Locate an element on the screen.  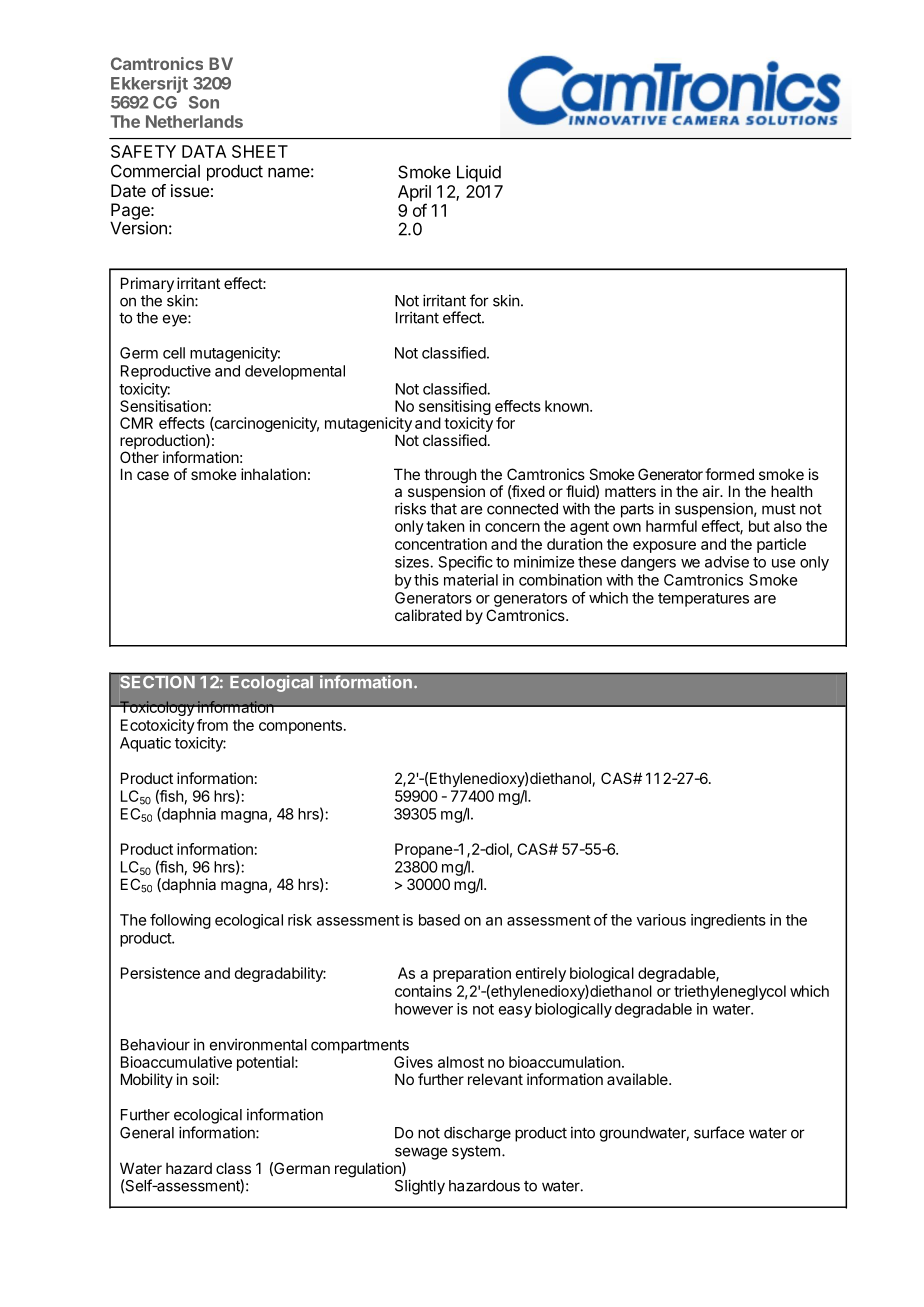
calibrated is located at coordinates (428, 615).
